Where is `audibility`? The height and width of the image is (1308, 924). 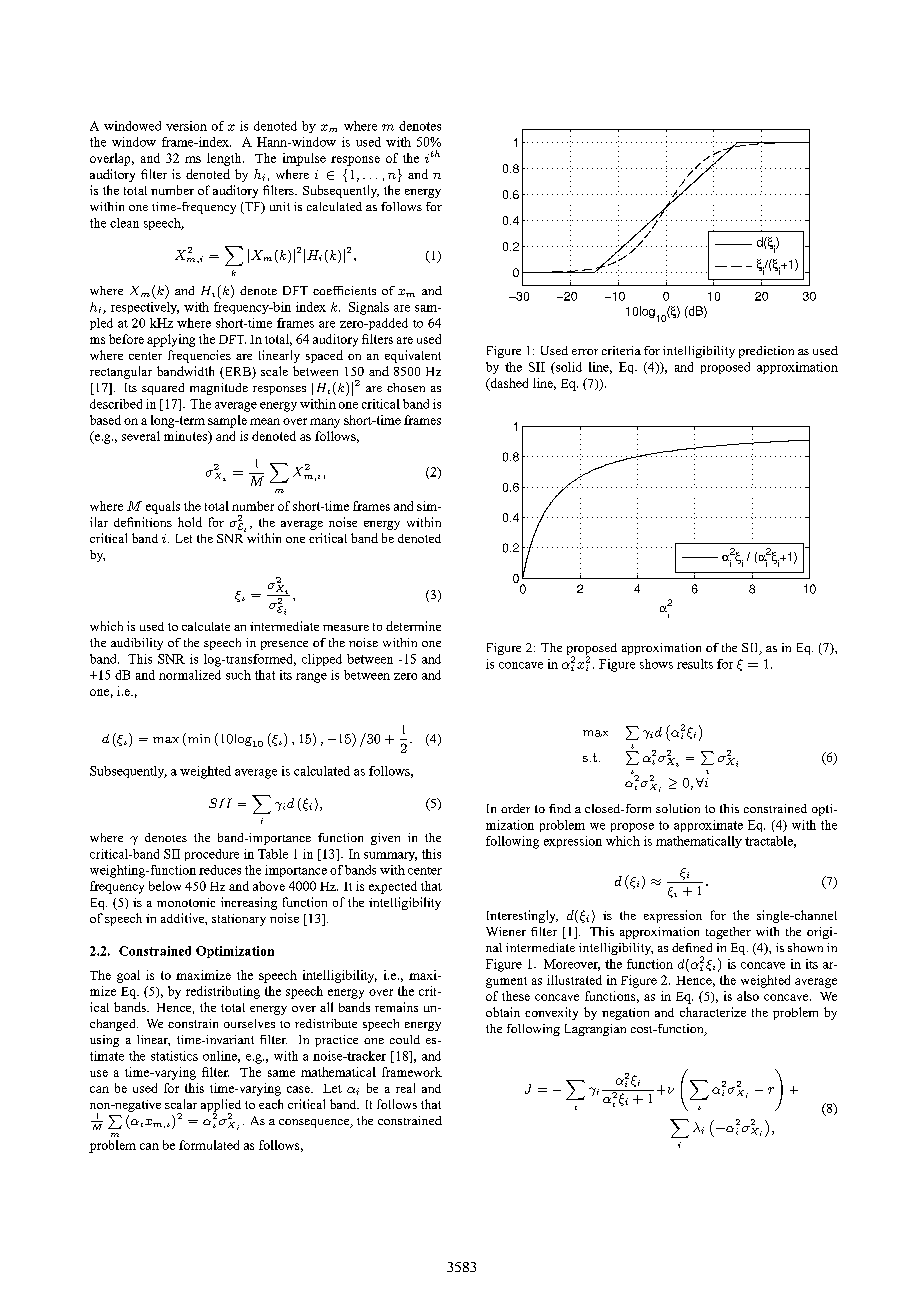
audibility is located at coordinates (137, 644).
